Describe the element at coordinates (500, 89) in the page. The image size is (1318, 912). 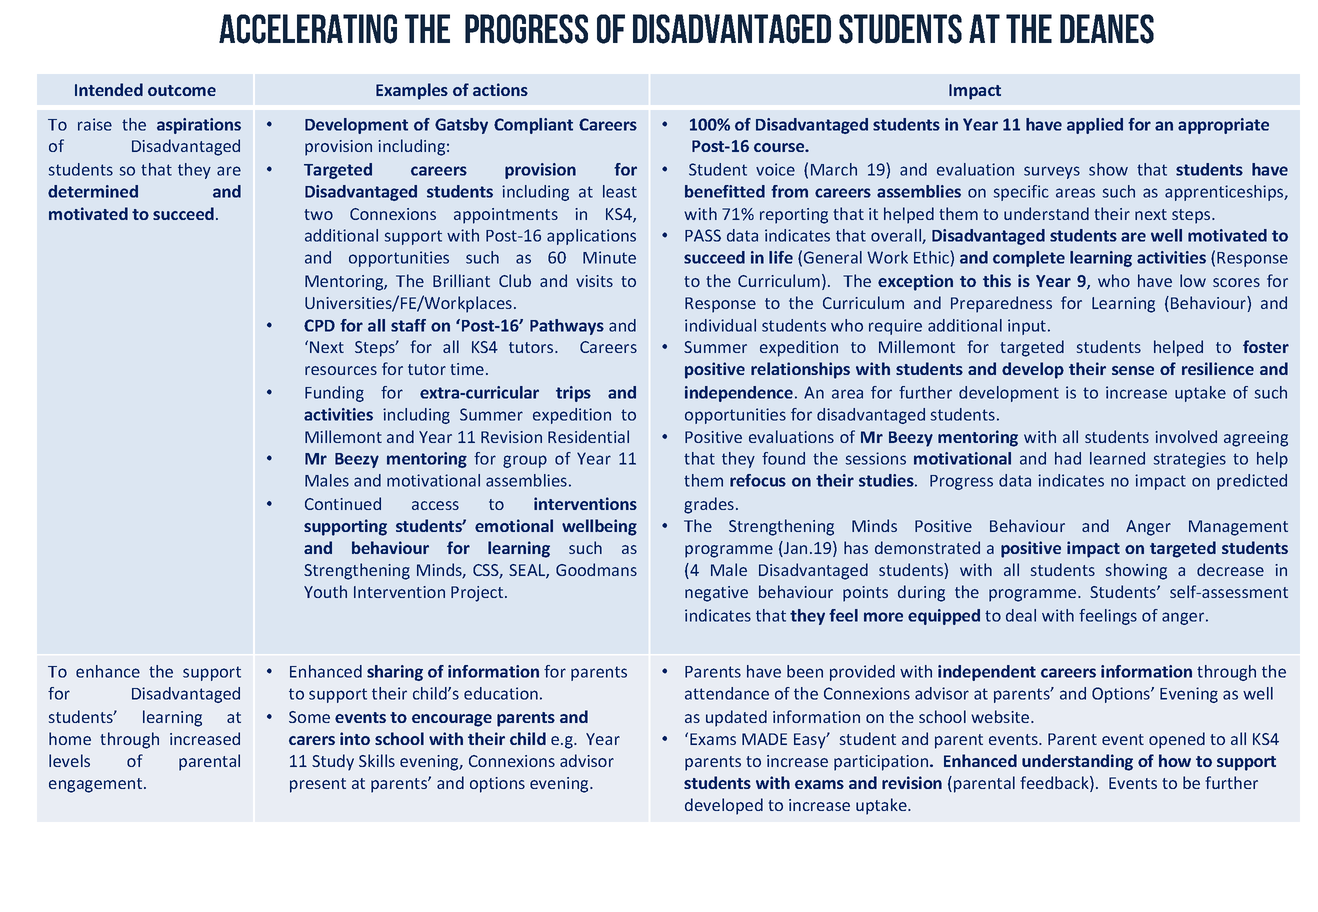
I see `actions` at that location.
